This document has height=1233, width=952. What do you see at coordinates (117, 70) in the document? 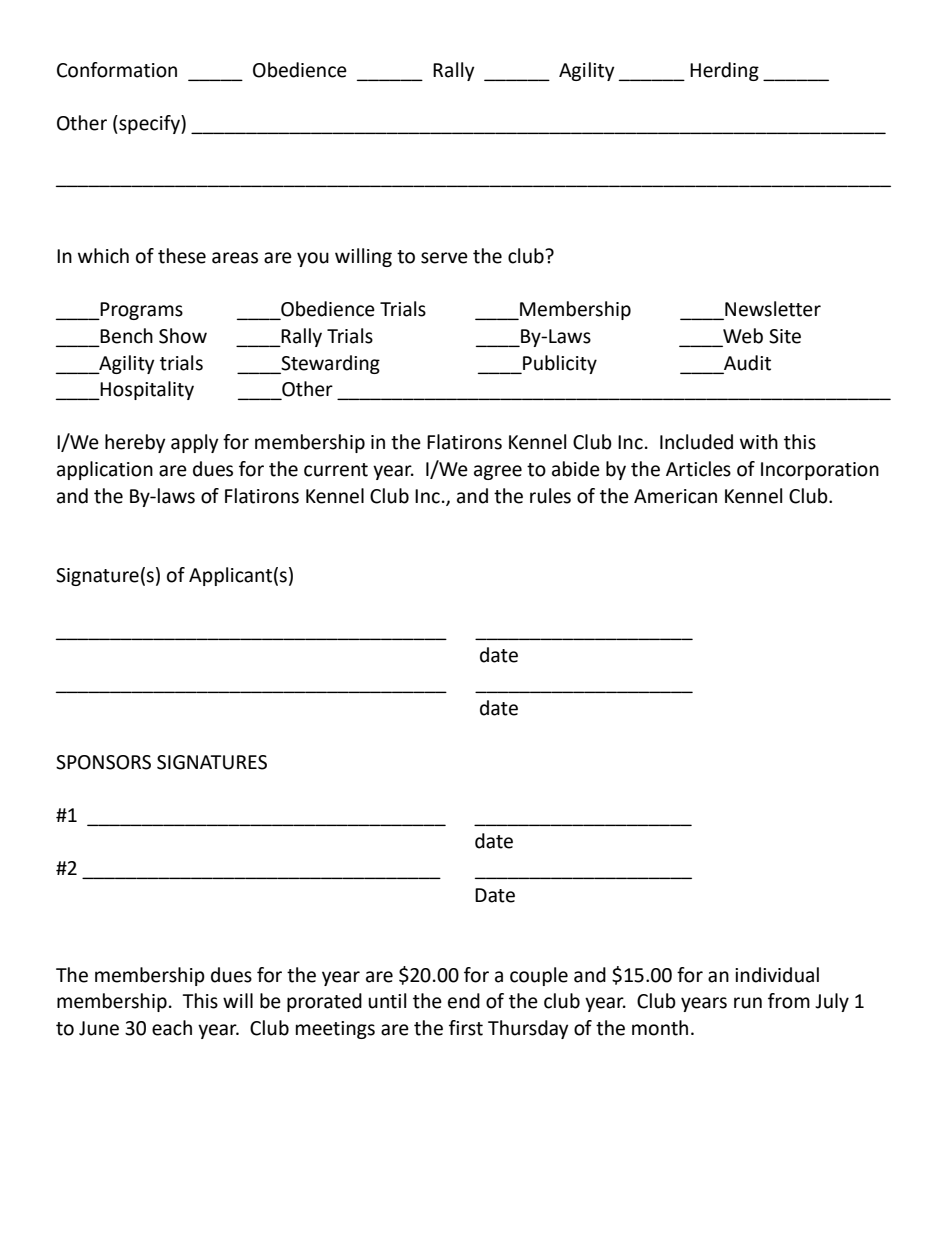
I see `Conformation` at bounding box center [117, 70].
